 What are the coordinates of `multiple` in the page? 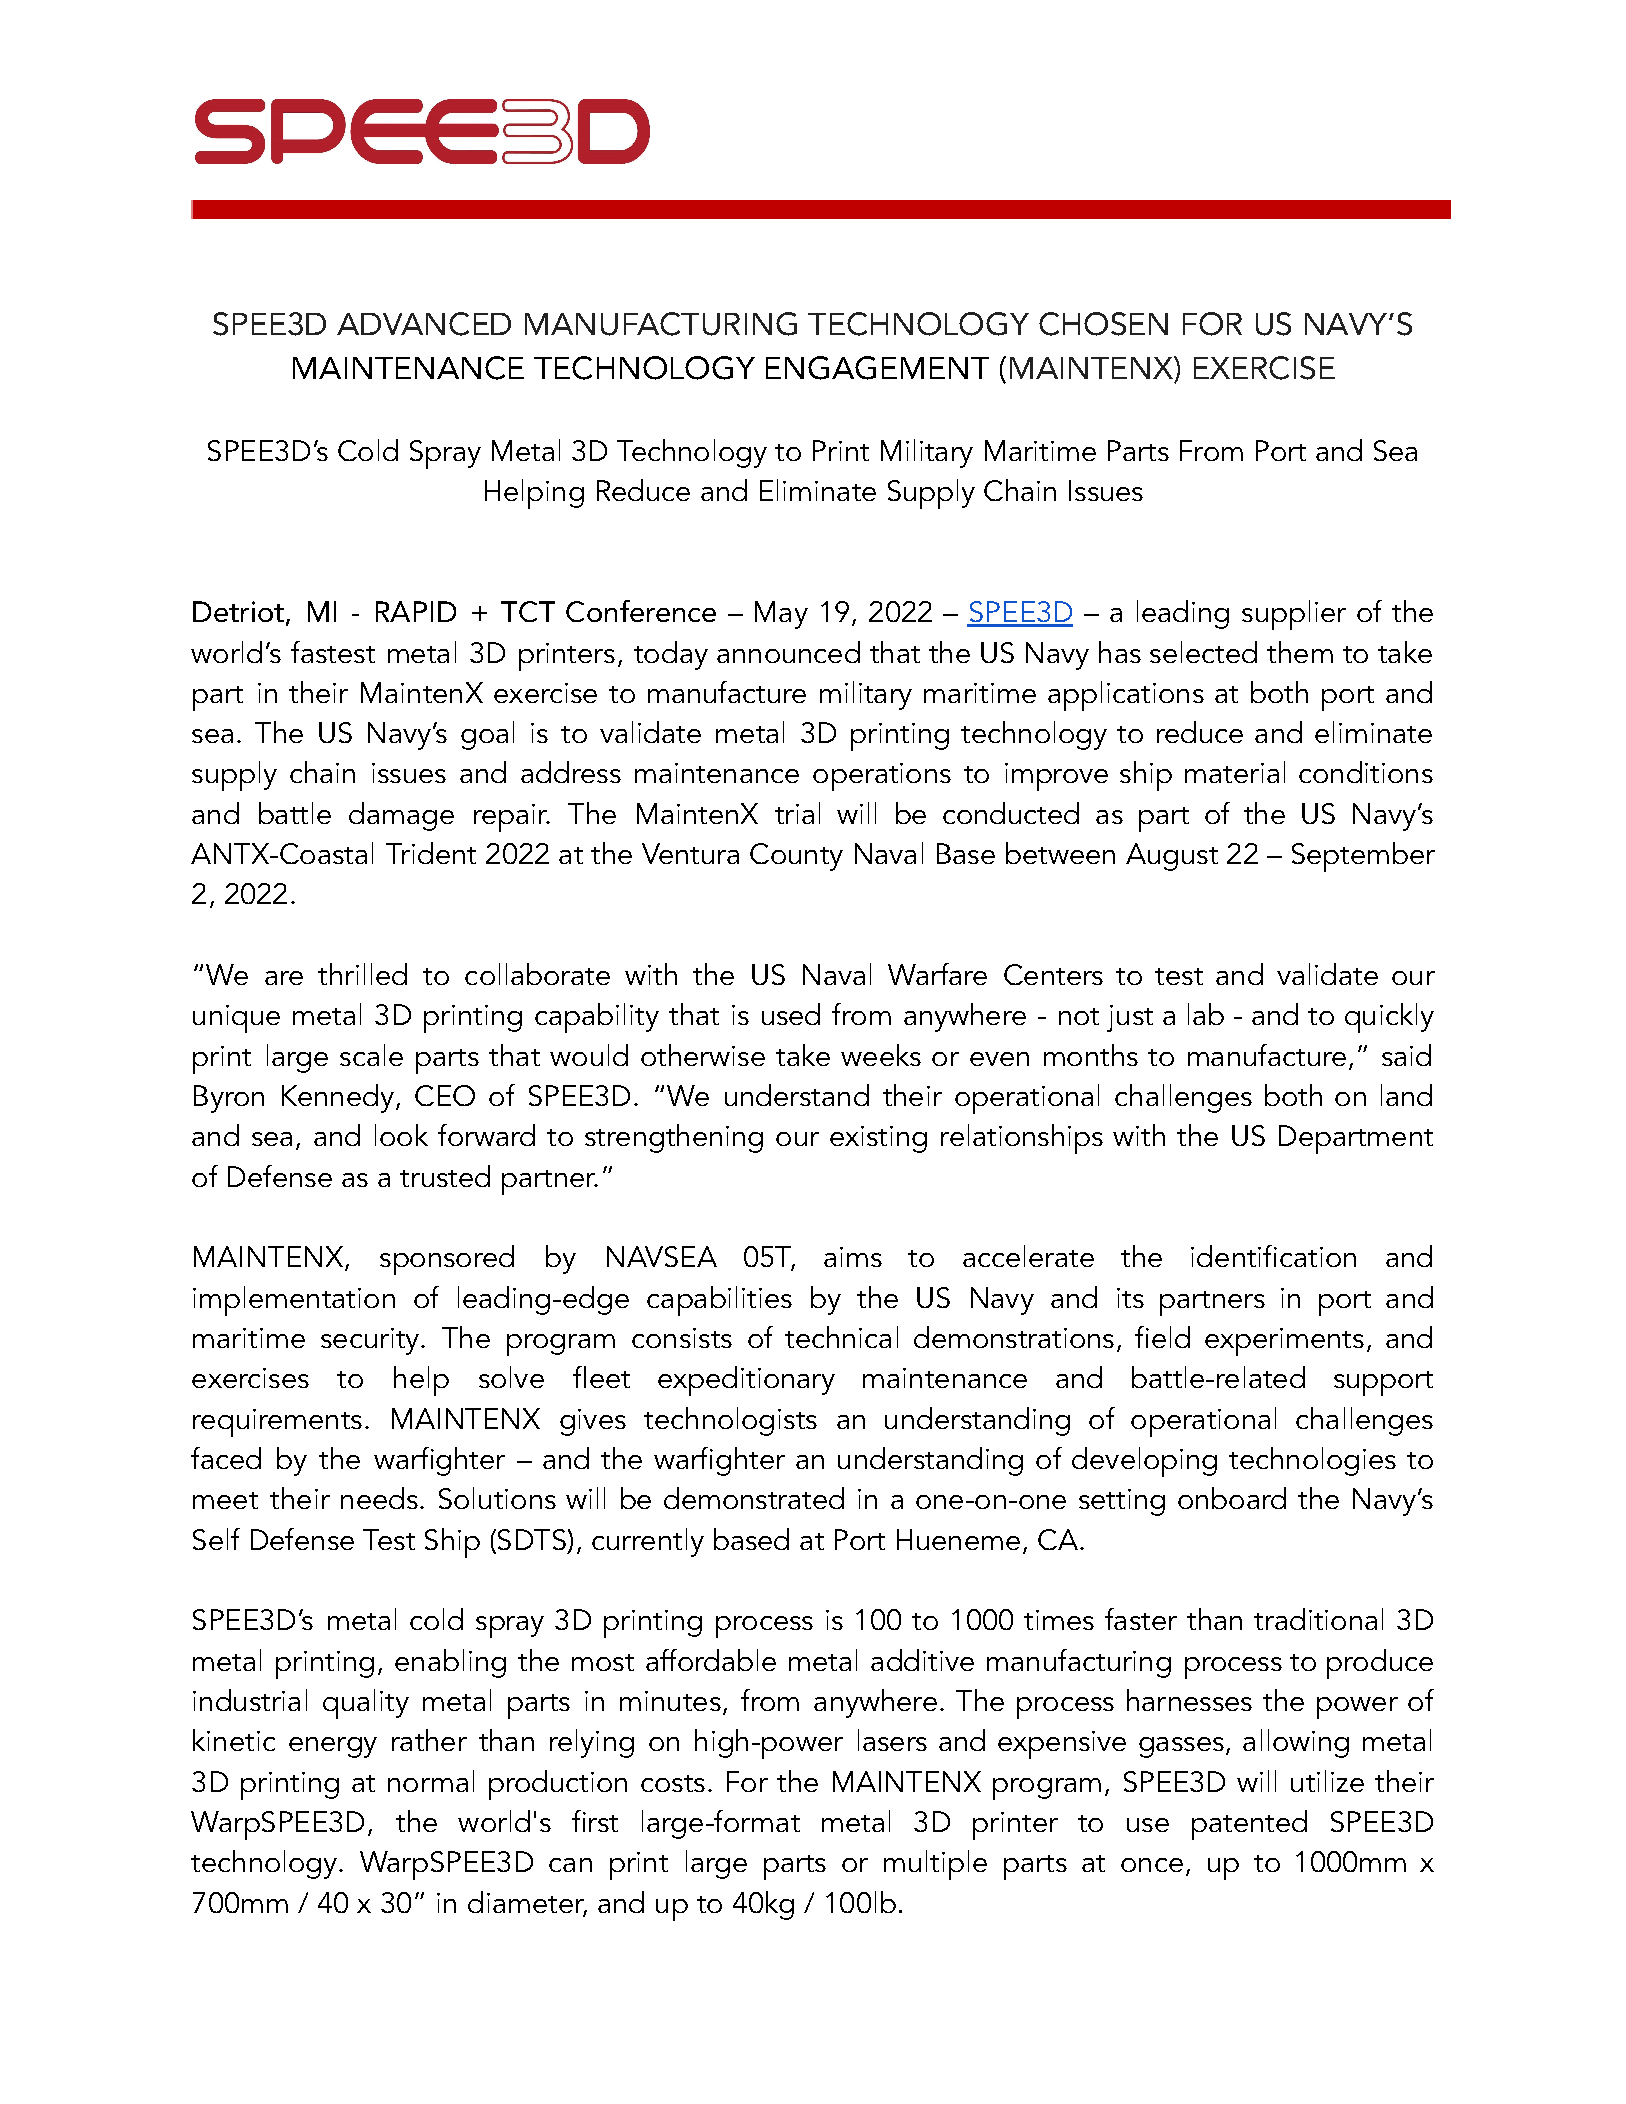 It's located at (935, 1865).
